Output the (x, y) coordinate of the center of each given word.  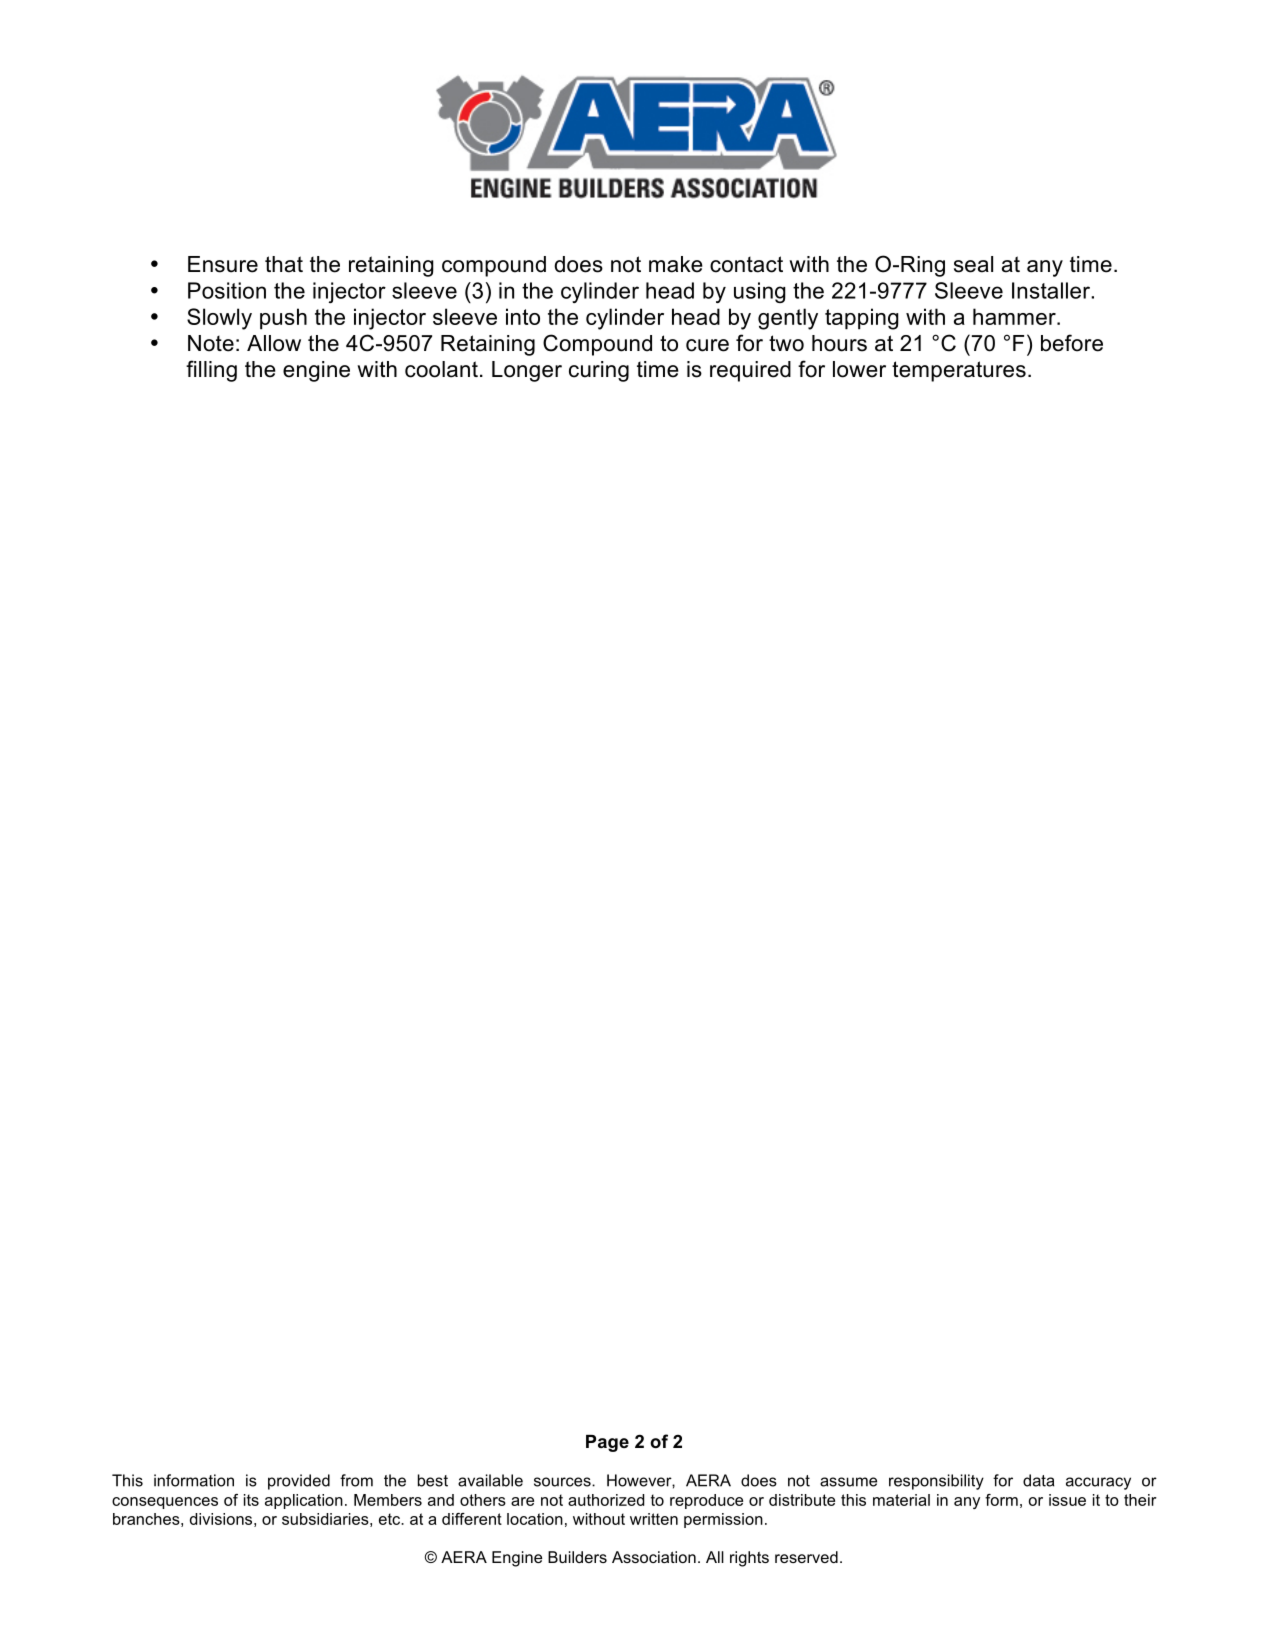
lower (859, 369)
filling (211, 371)
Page (607, 1443)
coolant (441, 369)
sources (563, 1482)
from (356, 1480)
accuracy (1098, 1483)
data (1038, 1480)
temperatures (959, 371)
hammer (1015, 316)
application (304, 1501)
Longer (527, 371)
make (676, 264)
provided (299, 1482)
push (283, 319)
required (750, 371)
